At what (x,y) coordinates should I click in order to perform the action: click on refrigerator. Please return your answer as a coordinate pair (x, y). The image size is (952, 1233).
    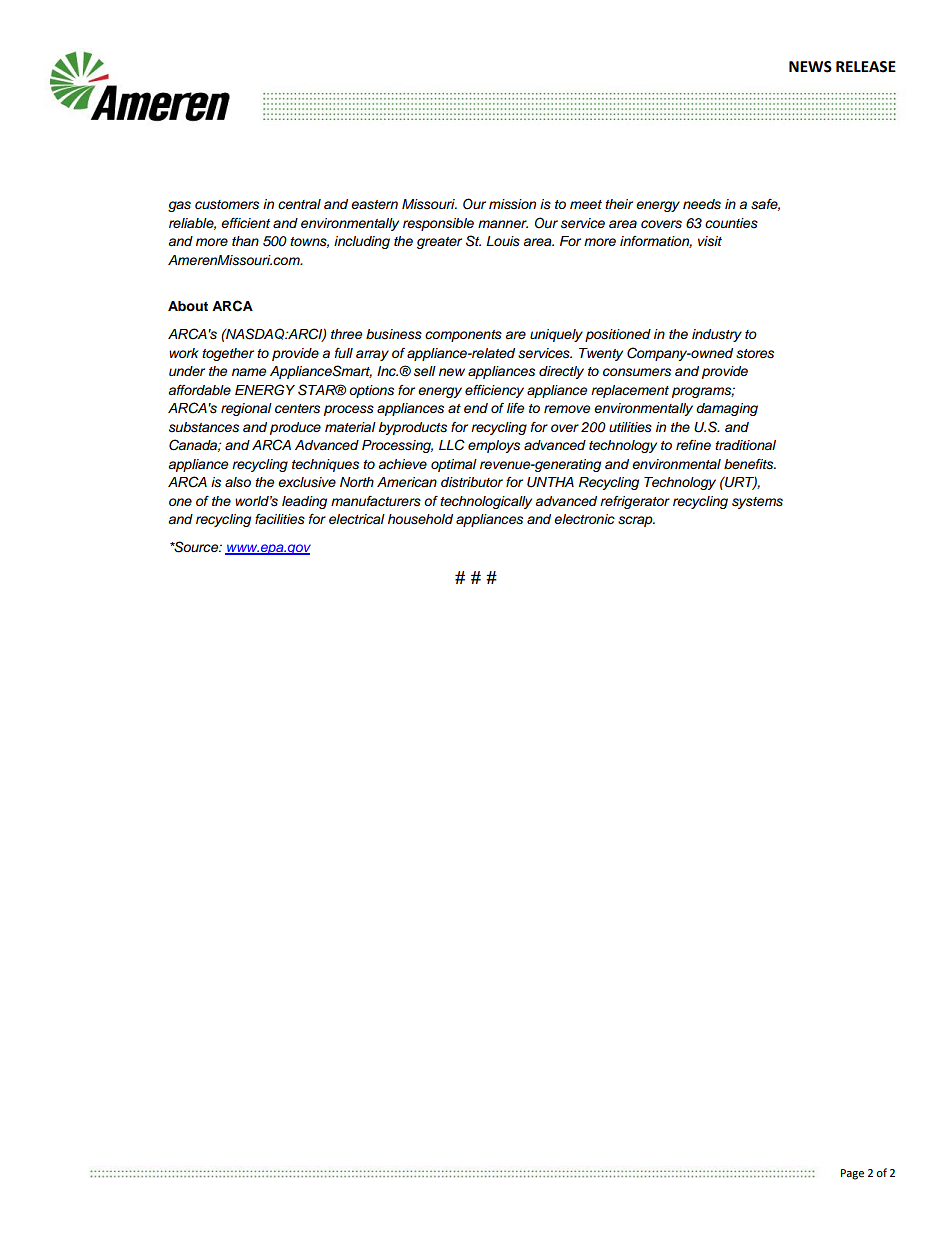
    Looking at the image, I should click on (635, 502).
